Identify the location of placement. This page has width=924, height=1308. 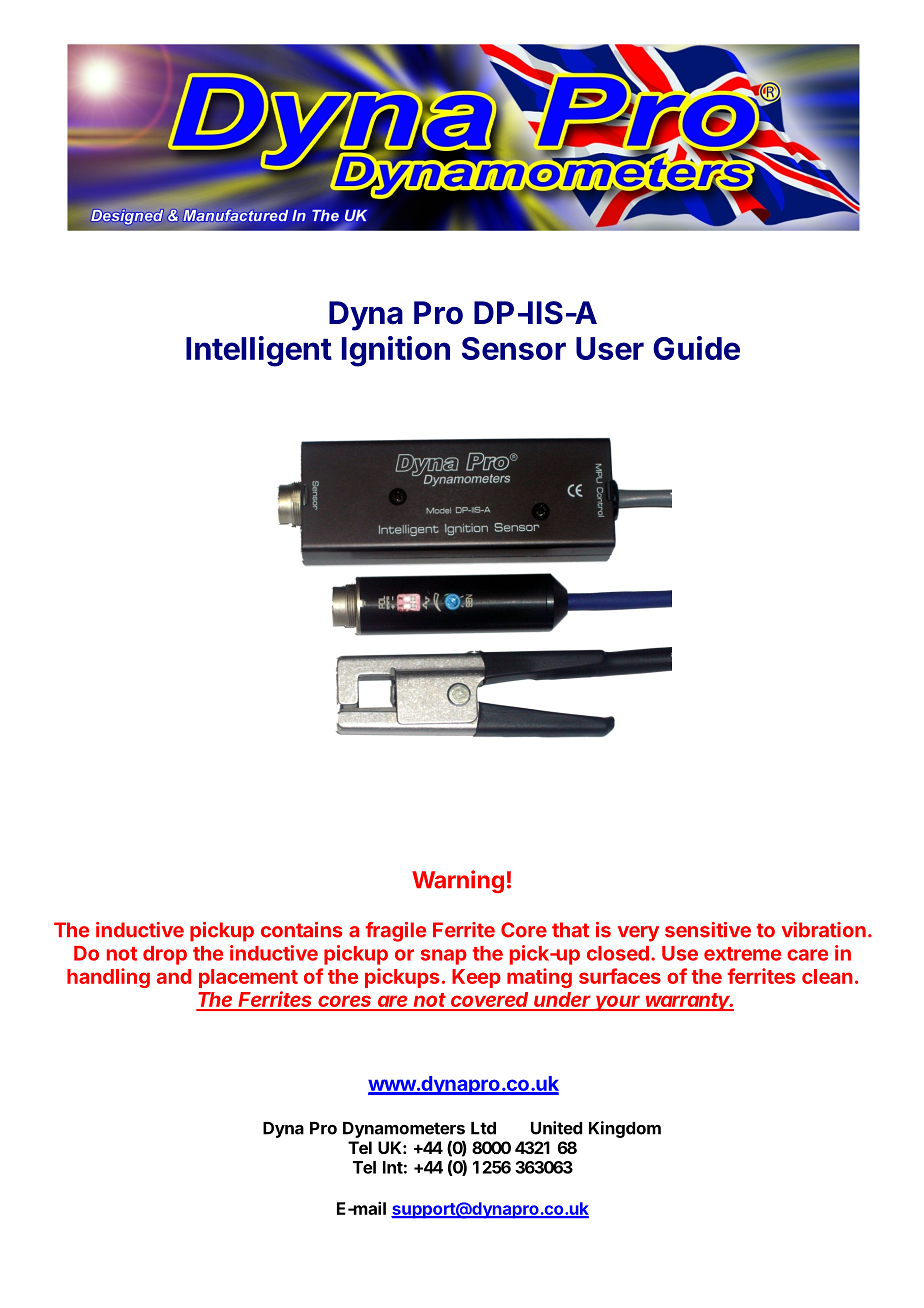
(248, 978).
